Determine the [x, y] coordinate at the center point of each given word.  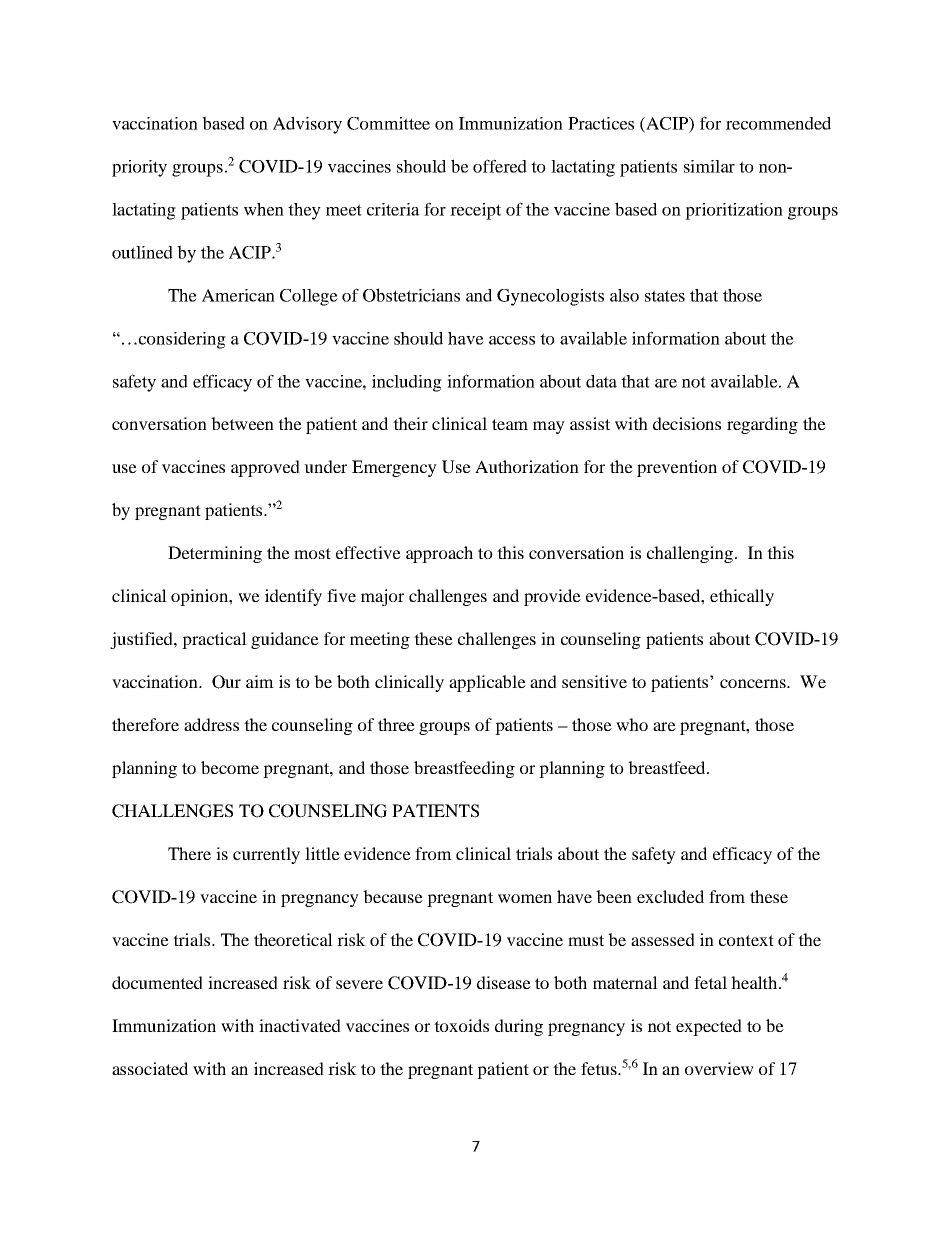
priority [139, 168]
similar [709, 166]
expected [709, 1027]
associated [150, 1068]
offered [500, 166]
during [519, 1027]
